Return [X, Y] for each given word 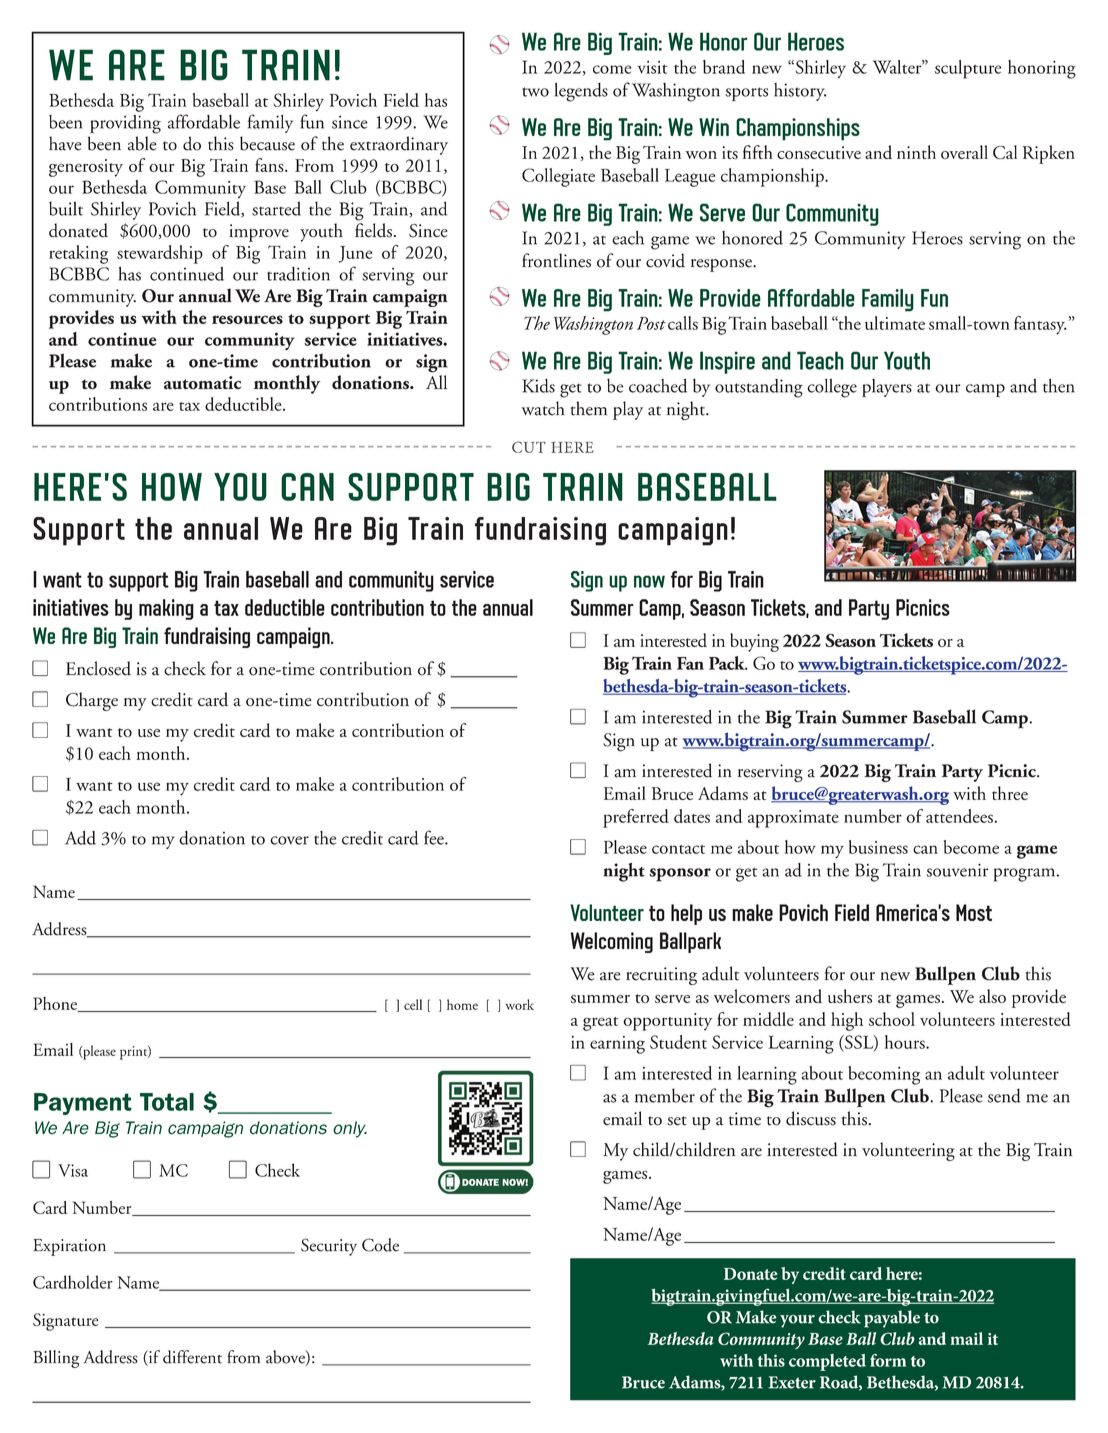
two [535, 92]
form [888, 1360]
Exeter [792, 1382]
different [192, 1357]
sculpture [968, 69]
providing [125, 124]
